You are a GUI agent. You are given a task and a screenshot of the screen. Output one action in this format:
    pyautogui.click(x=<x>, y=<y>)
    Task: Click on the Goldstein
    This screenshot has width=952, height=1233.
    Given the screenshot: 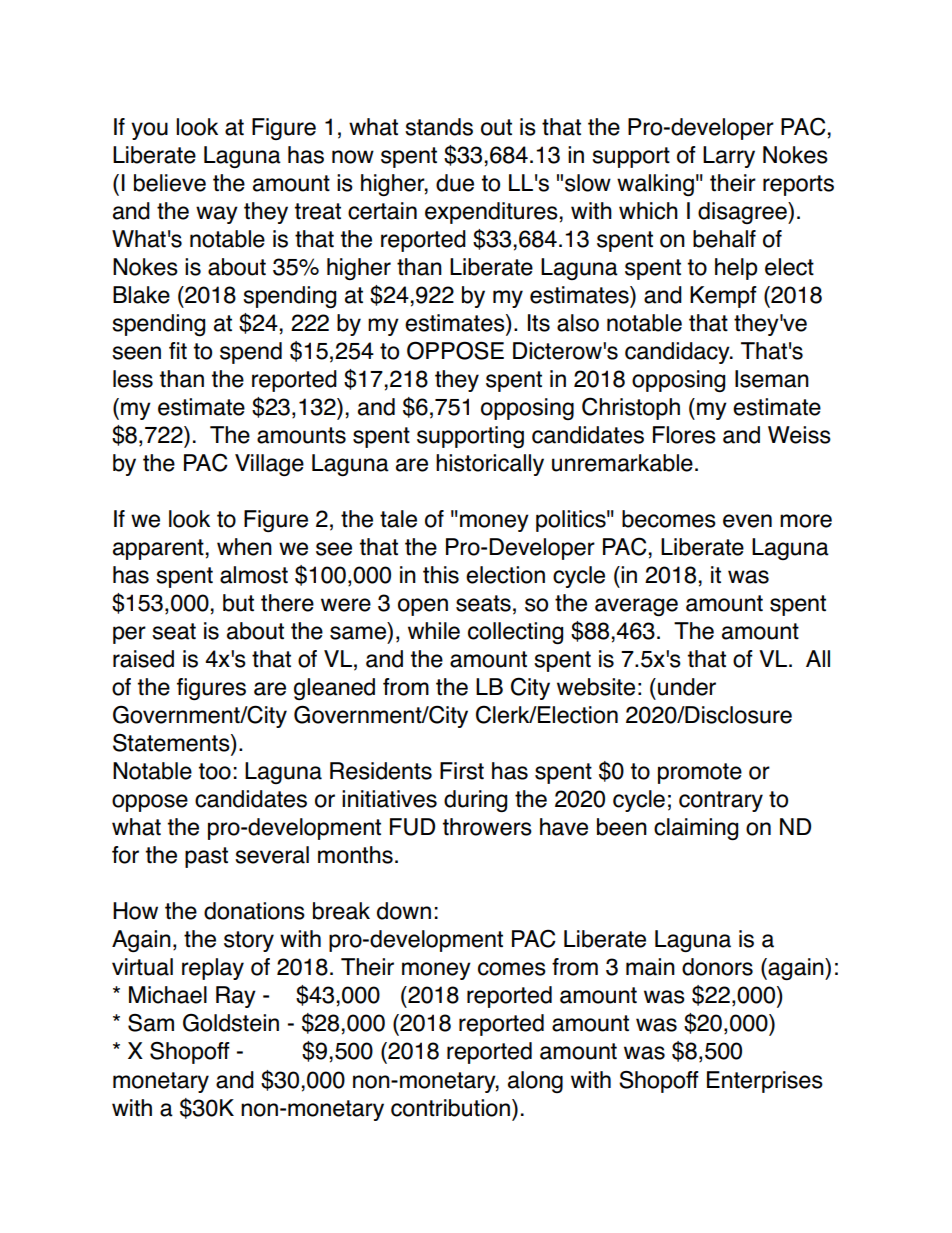 What is the action you would take?
    pyautogui.click(x=231, y=1023)
